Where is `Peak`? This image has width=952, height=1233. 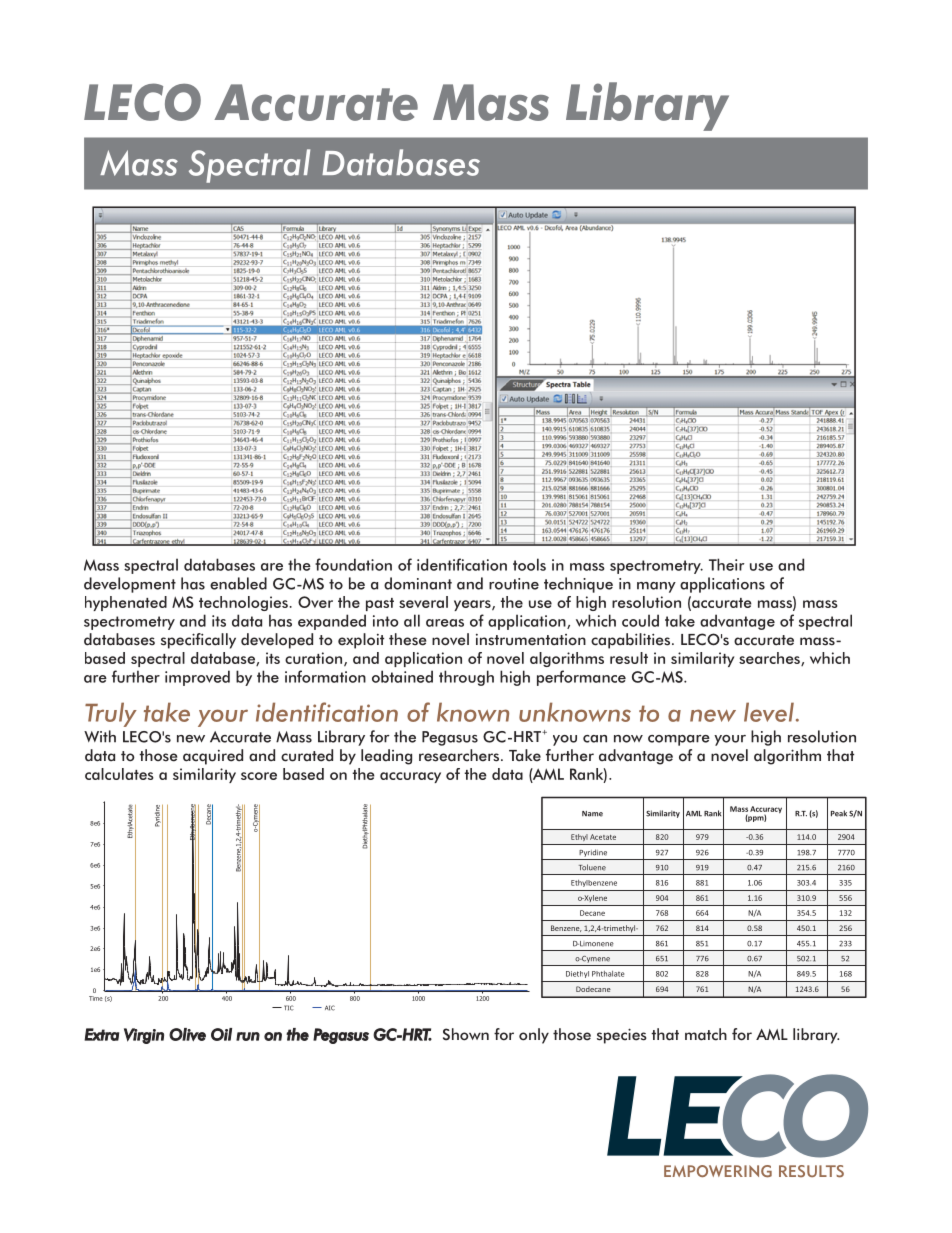
Peak is located at coordinates (839, 813).
